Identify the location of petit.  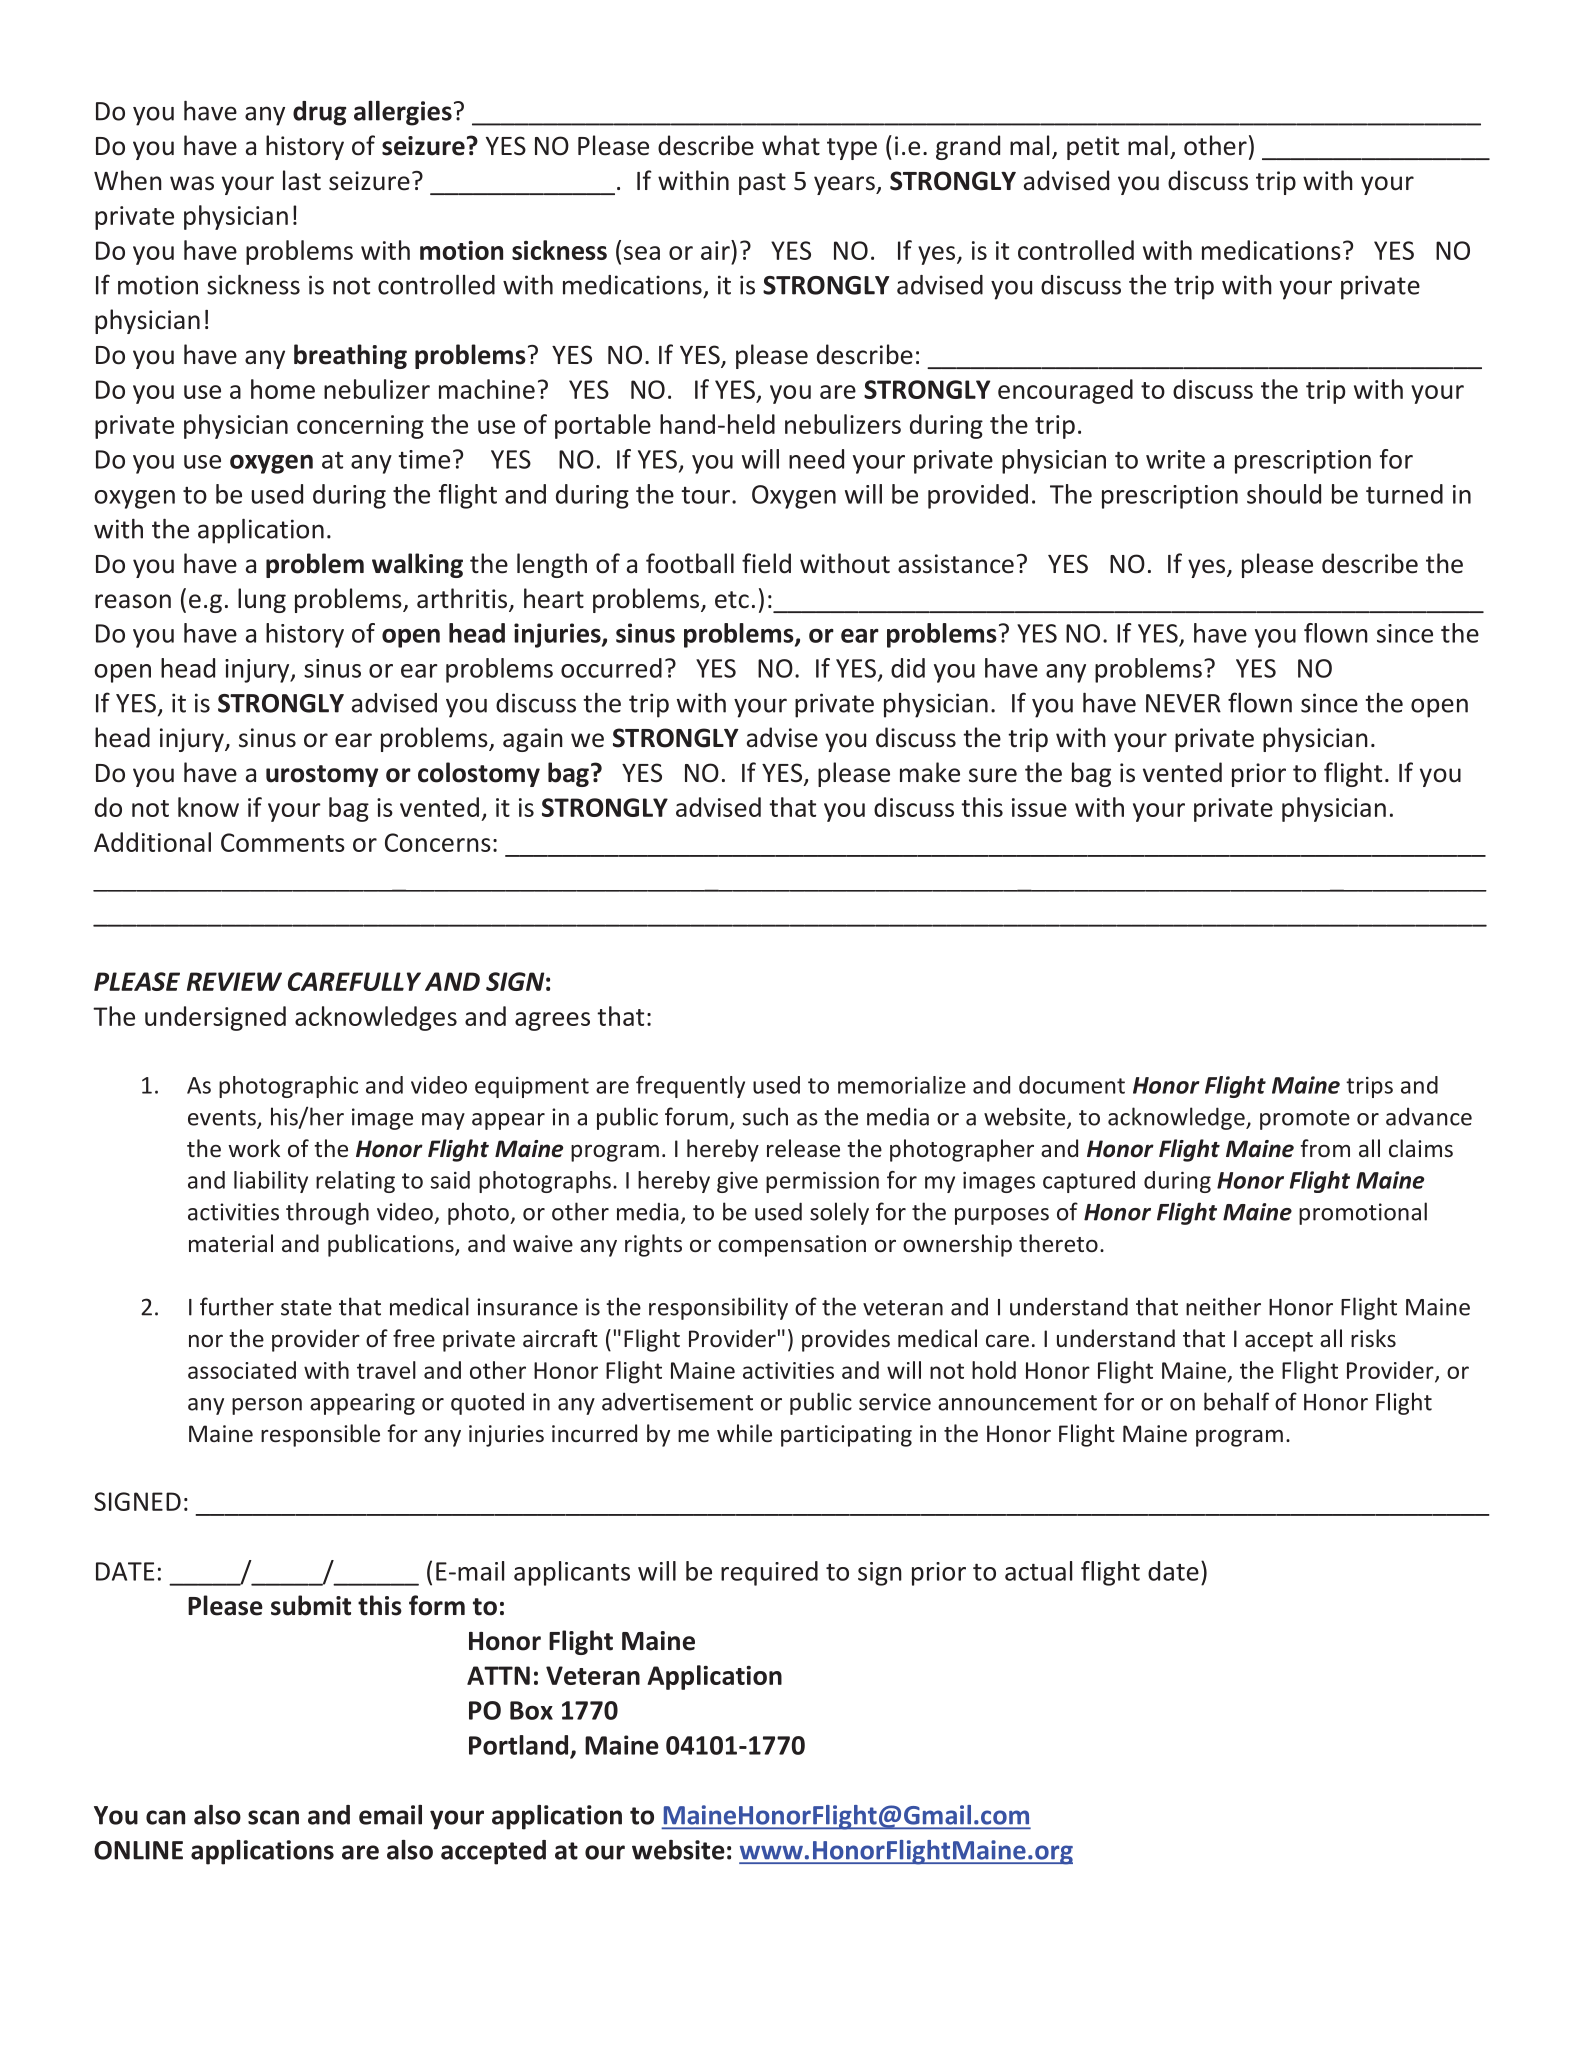
(1093, 148).
